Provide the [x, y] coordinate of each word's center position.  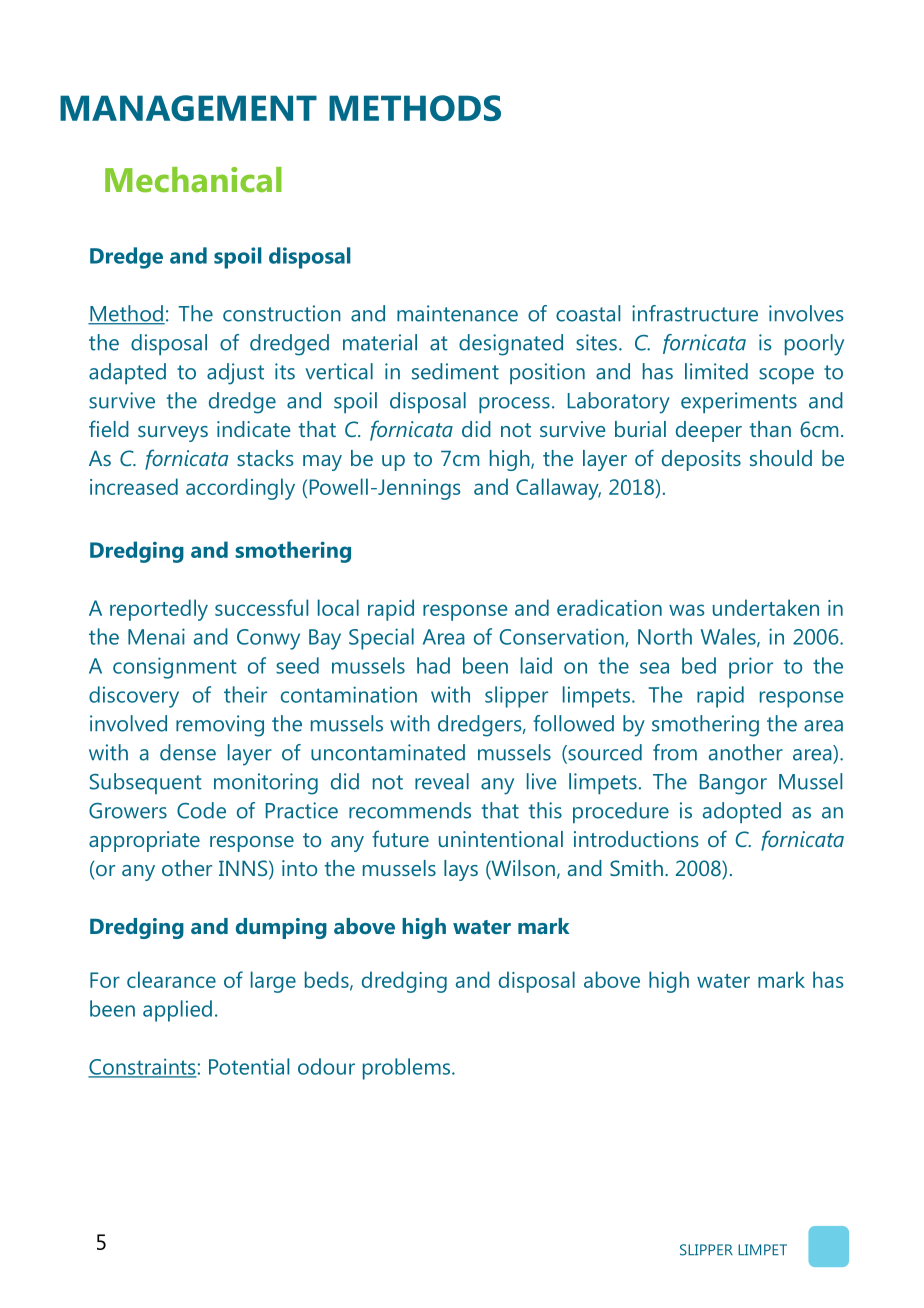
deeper [709, 431]
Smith [636, 868]
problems [408, 1069]
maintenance [457, 313]
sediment [455, 371]
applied [177, 1011]
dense [188, 752]
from [675, 752]
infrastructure [695, 313]
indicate [253, 429]
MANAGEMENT [188, 108]
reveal [442, 781]
